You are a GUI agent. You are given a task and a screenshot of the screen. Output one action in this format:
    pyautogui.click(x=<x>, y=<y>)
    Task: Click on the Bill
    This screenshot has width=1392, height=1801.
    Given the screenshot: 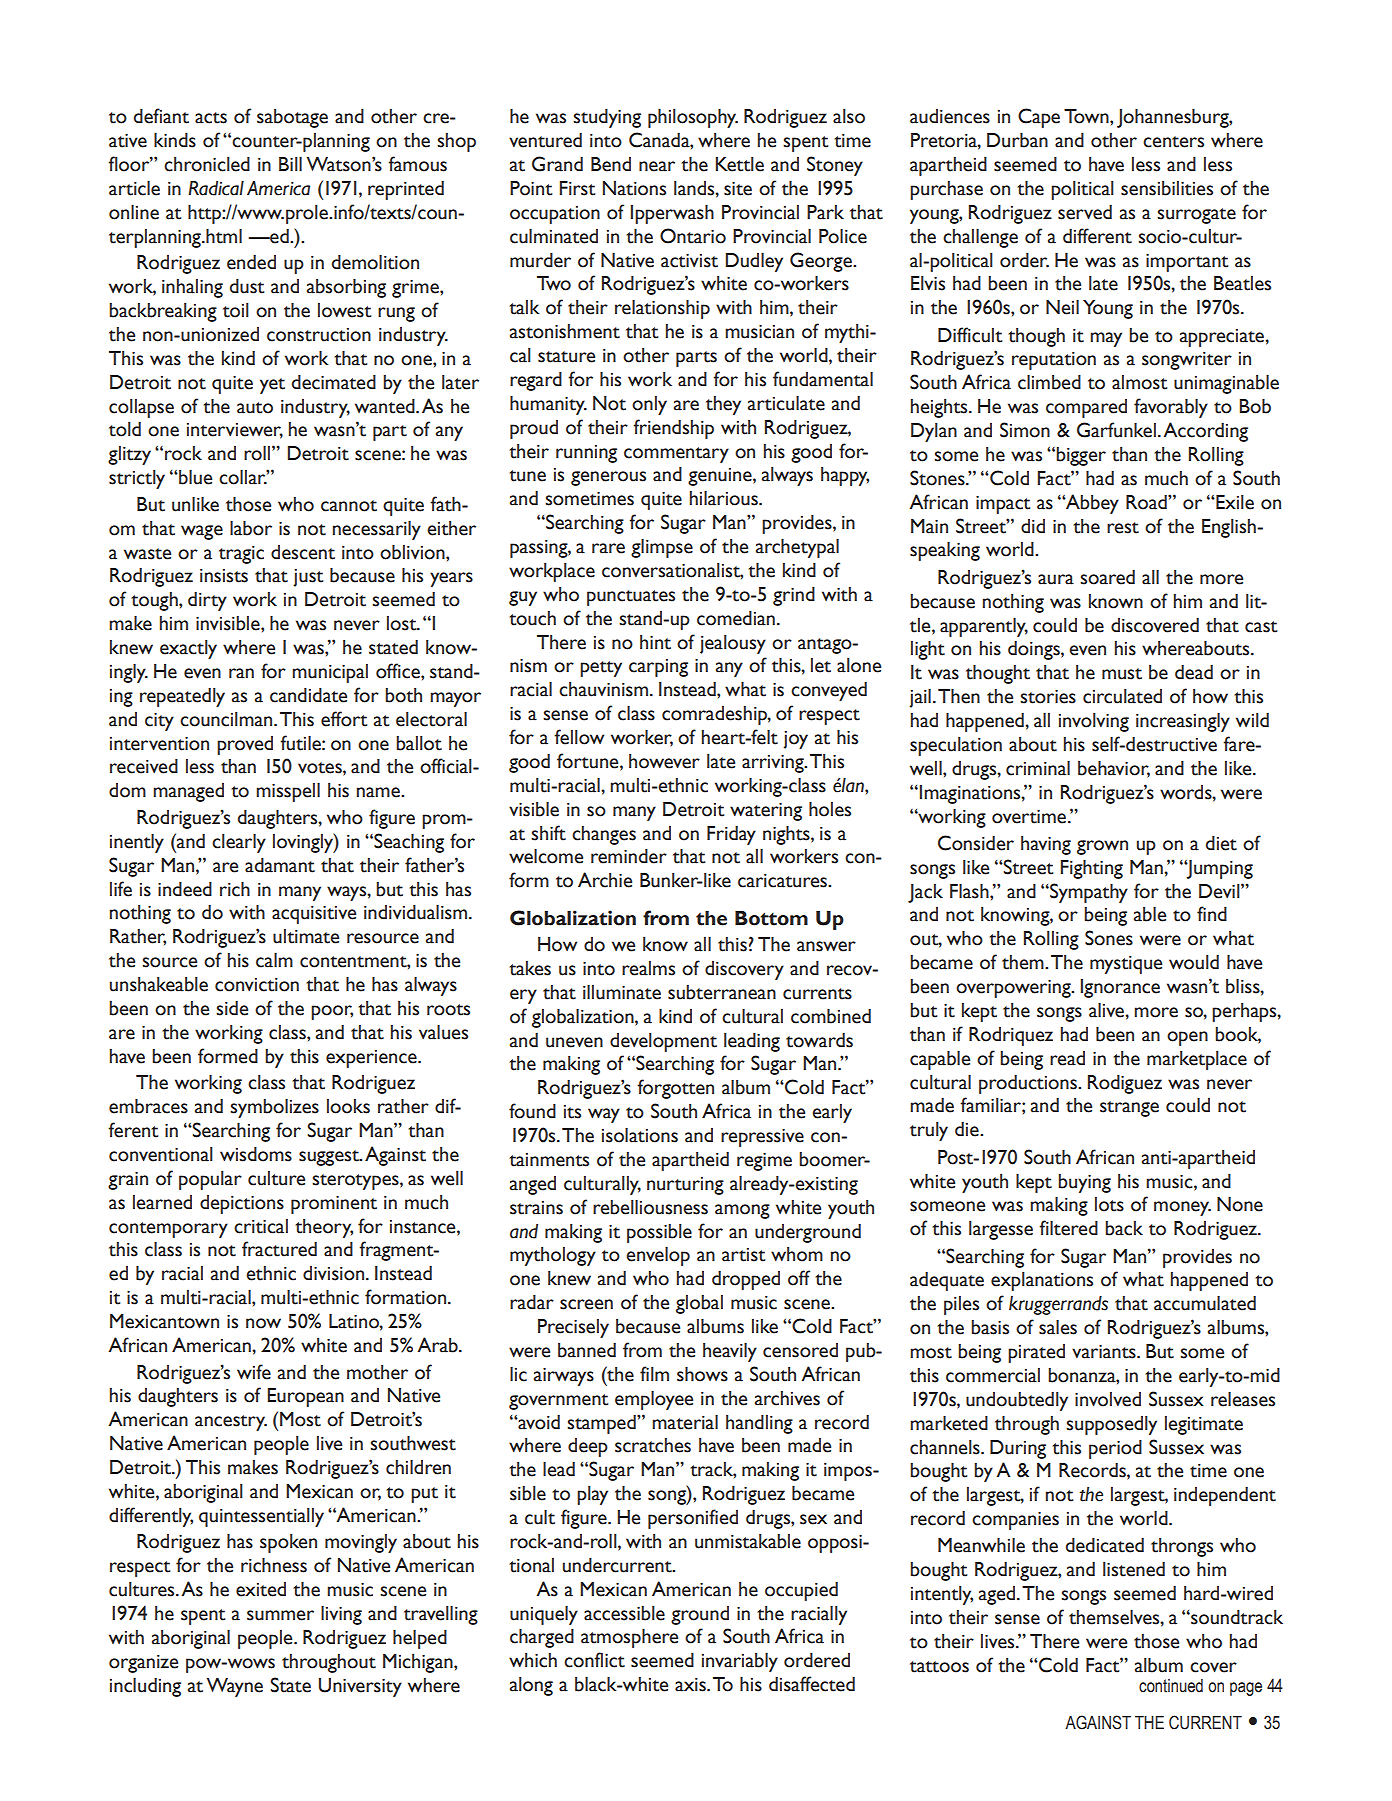 What is the action you would take?
    pyautogui.click(x=290, y=164)
